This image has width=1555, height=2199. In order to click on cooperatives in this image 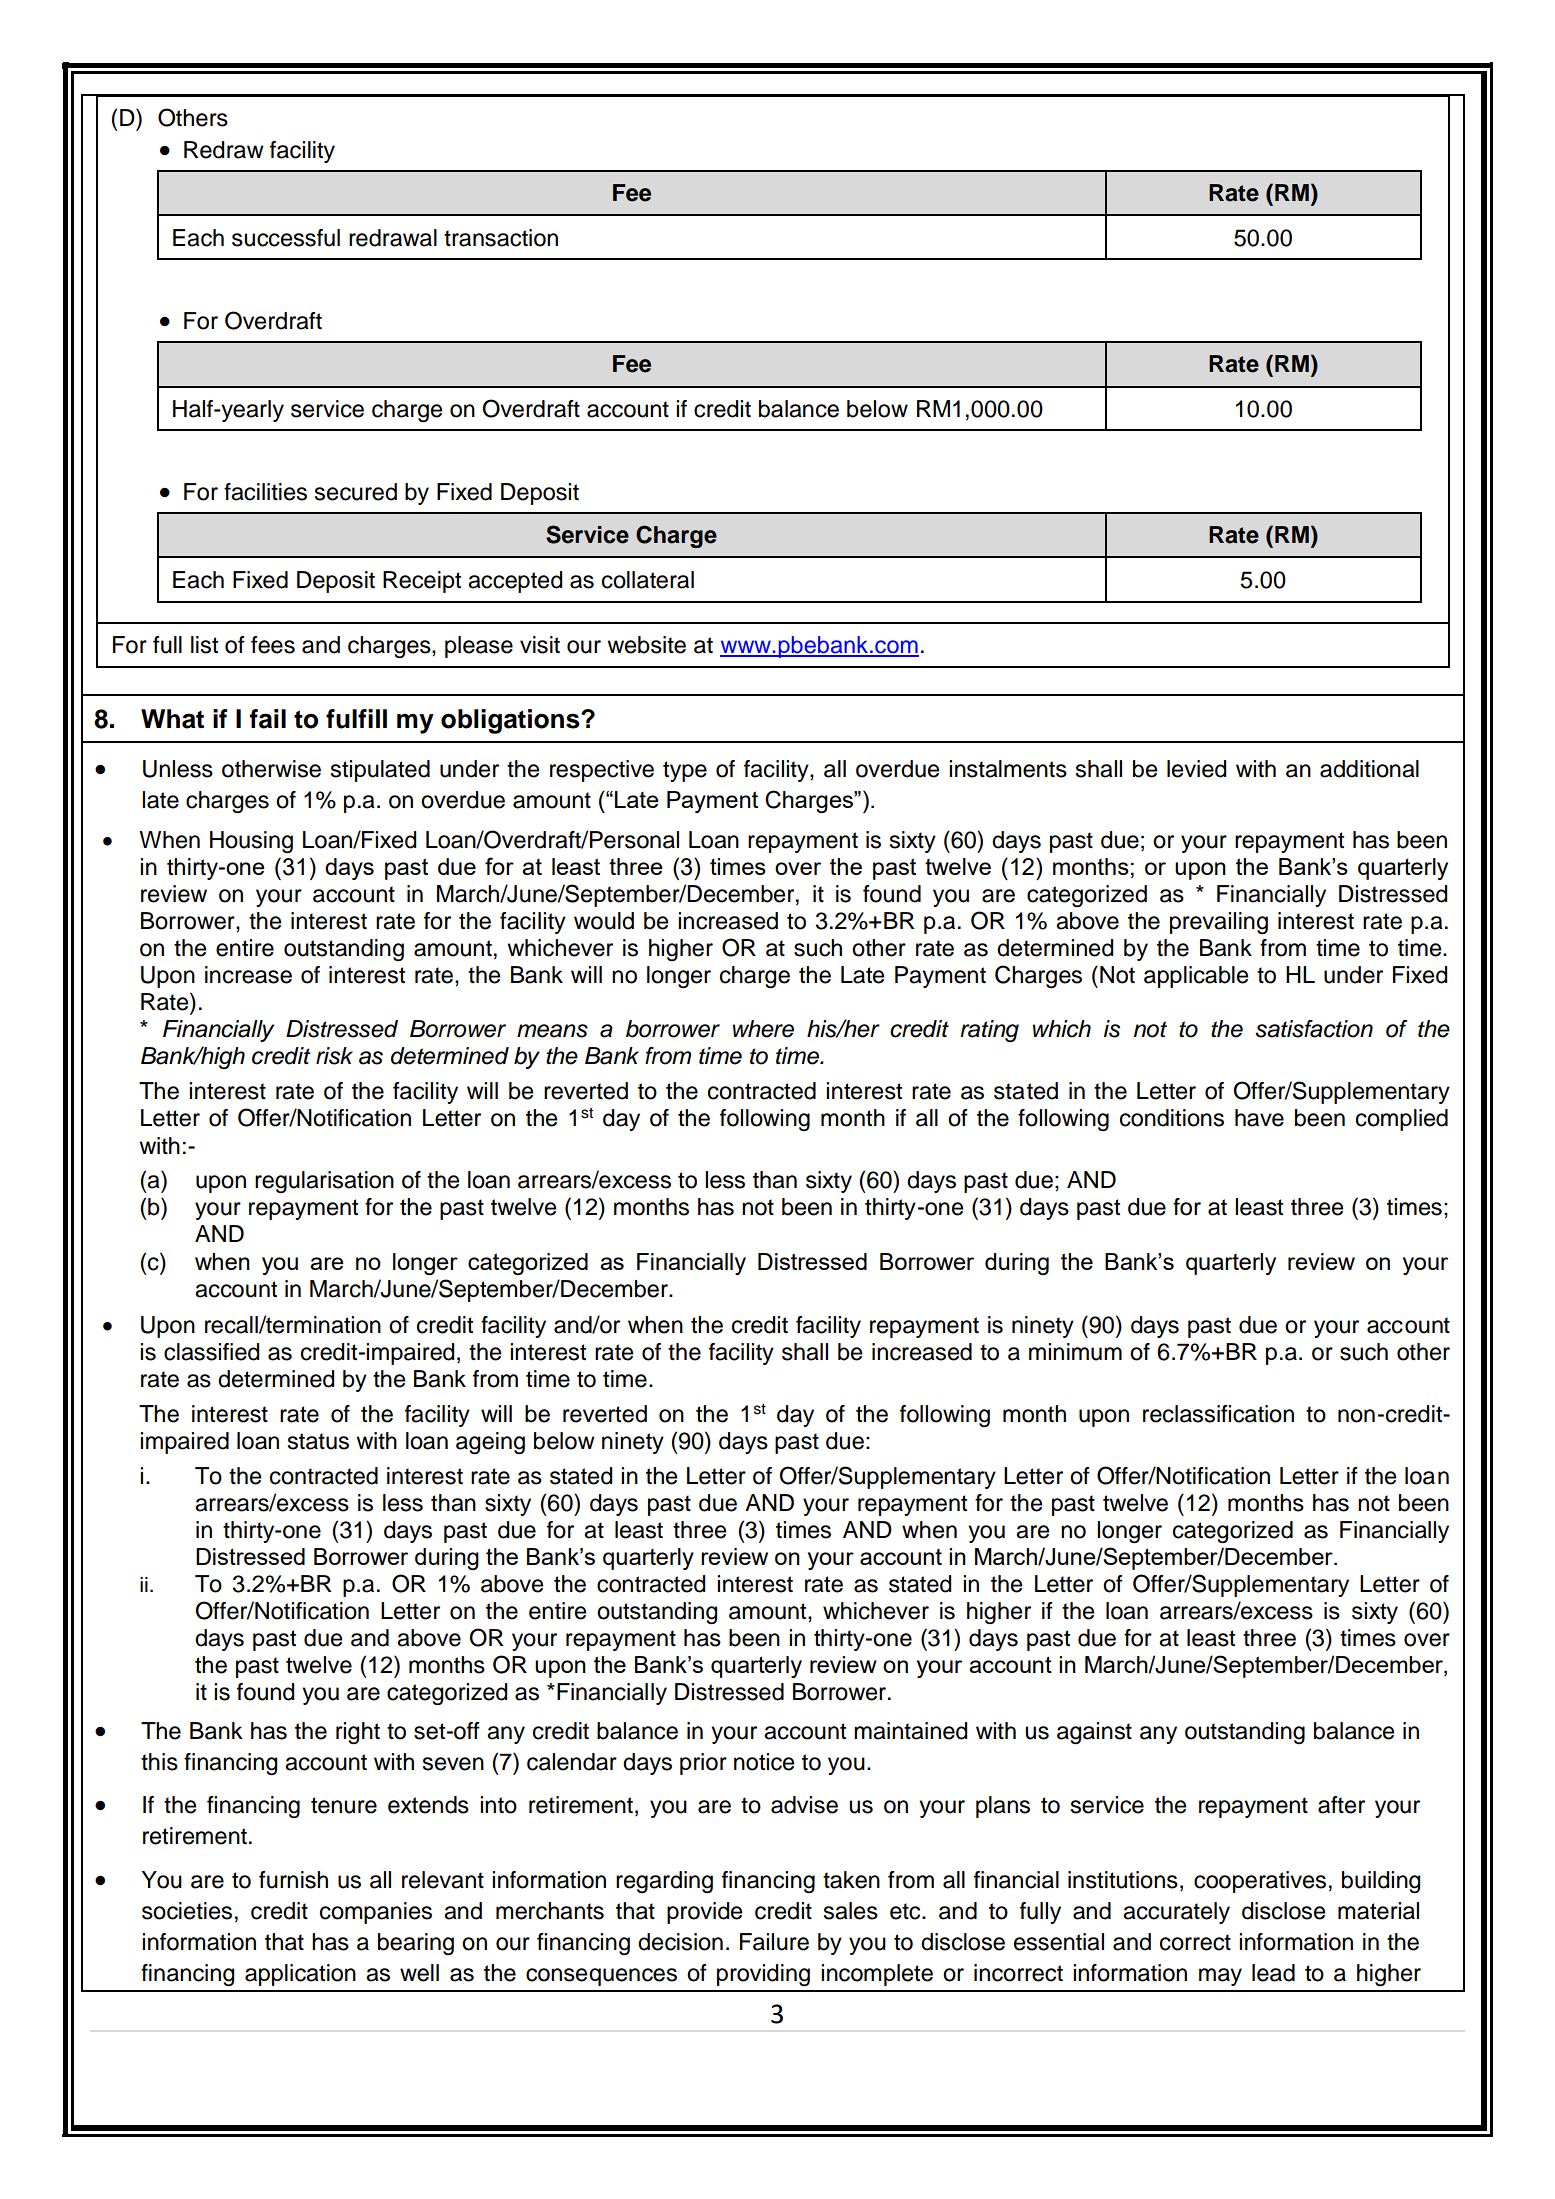, I will do `click(1260, 1882)`.
